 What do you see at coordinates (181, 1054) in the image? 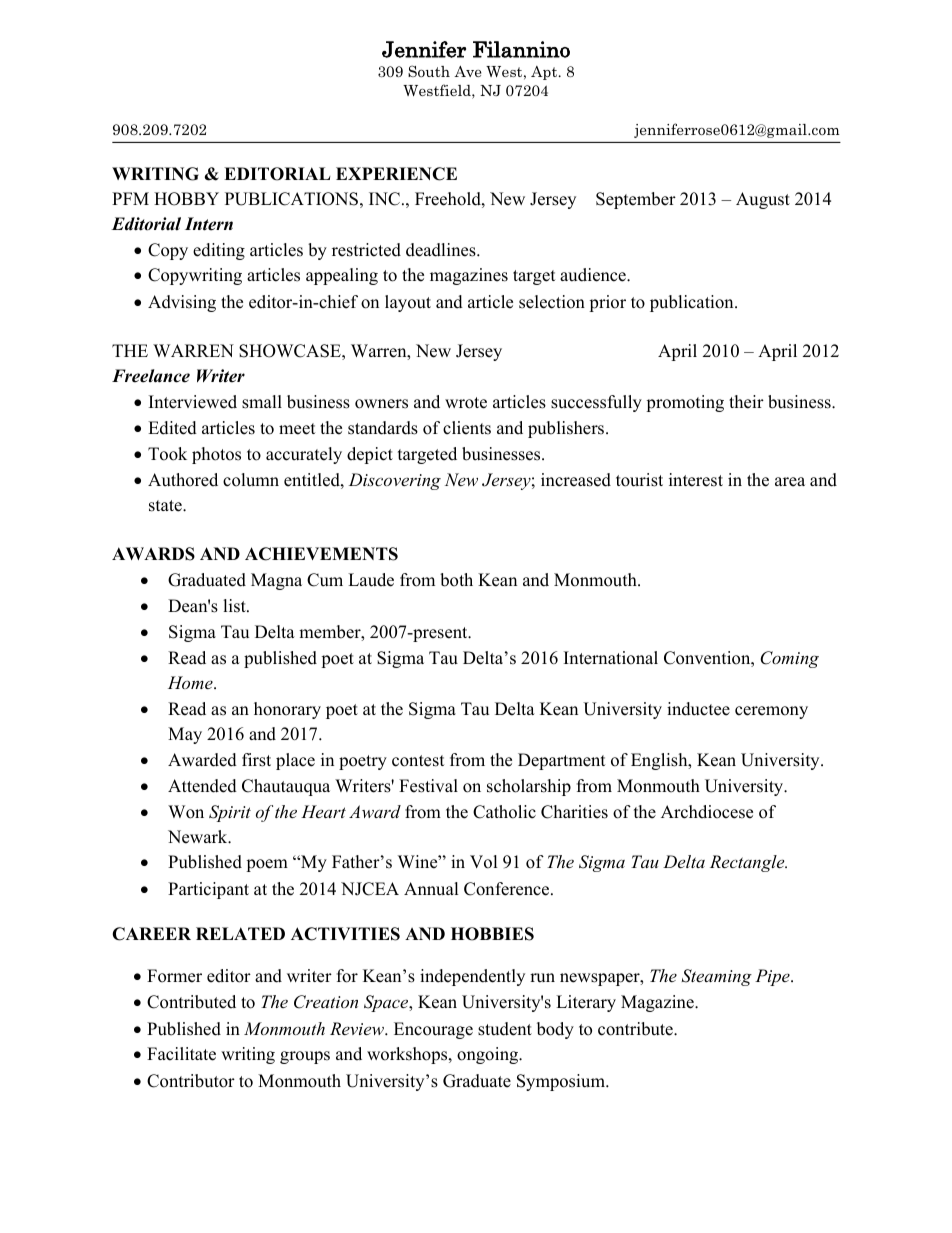
I see `Facilitate` at bounding box center [181, 1054].
